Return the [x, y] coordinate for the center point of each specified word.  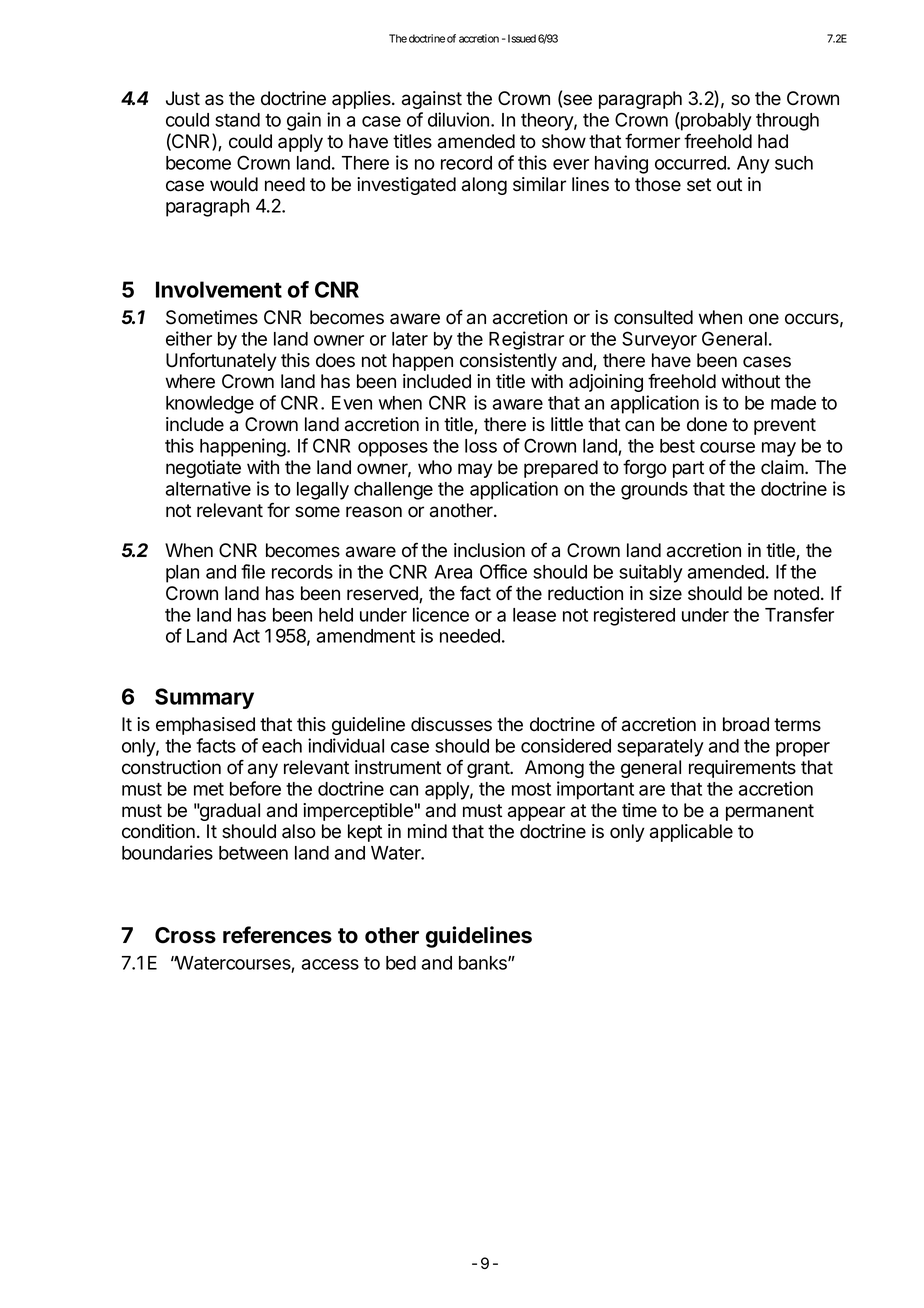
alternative [208, 488]
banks [484, 963]
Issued [520, 38]
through [787, 122]
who [435, 467]
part [688, 469]
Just [183, 98]
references [277, 935]
